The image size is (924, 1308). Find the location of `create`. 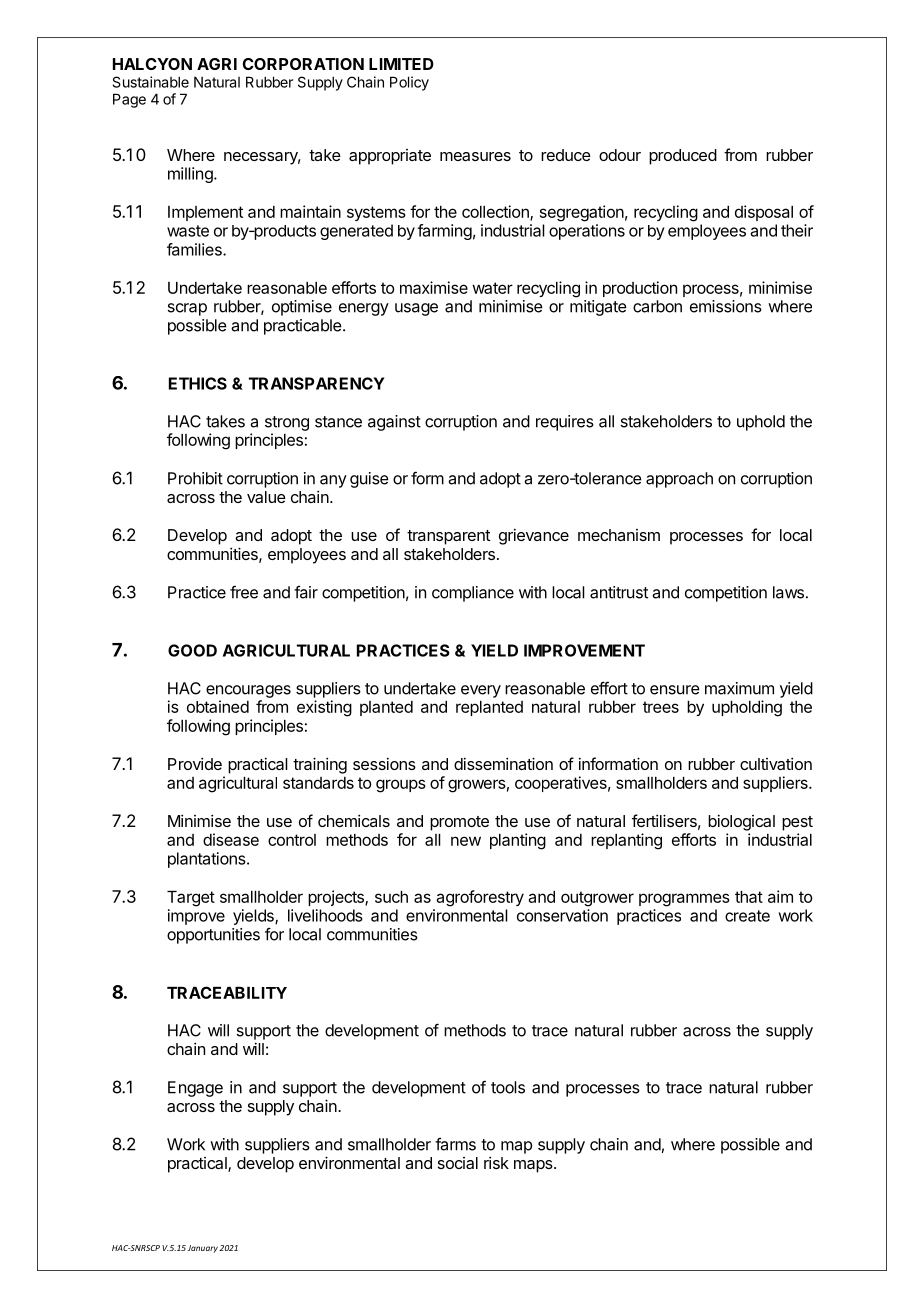

create is located at coordinates (747, 916).
